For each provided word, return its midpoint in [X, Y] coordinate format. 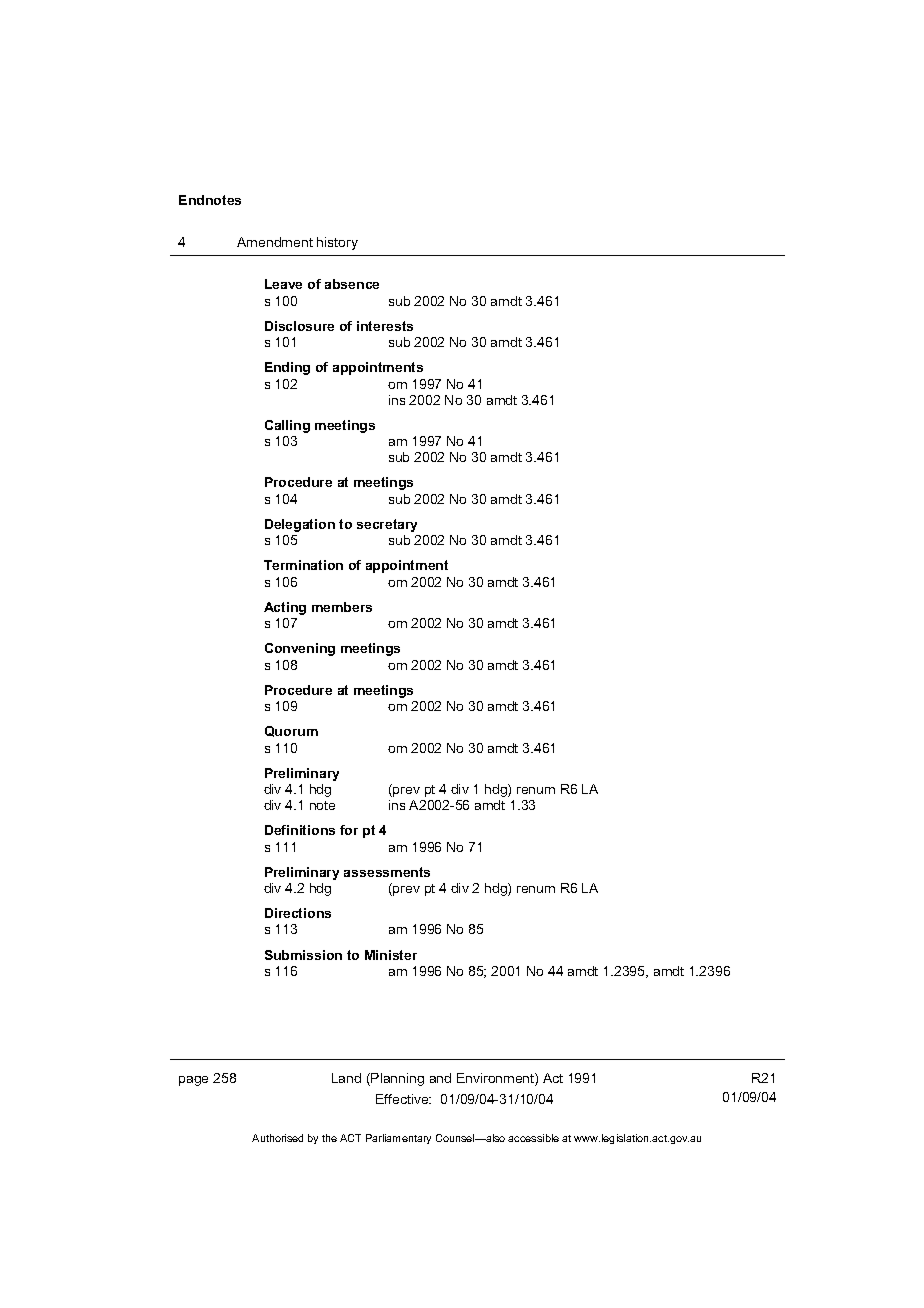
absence [352, 284]
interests [385, 326]
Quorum [291, 731]
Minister [391, 955]
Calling [287, 426]
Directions [298, 913]
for [349, 830]
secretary [387, 525]
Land [346, 1078]
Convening [300, 649]
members [342, 607]
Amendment [275, 242]
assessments [387, 872]
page [193, 1081]
